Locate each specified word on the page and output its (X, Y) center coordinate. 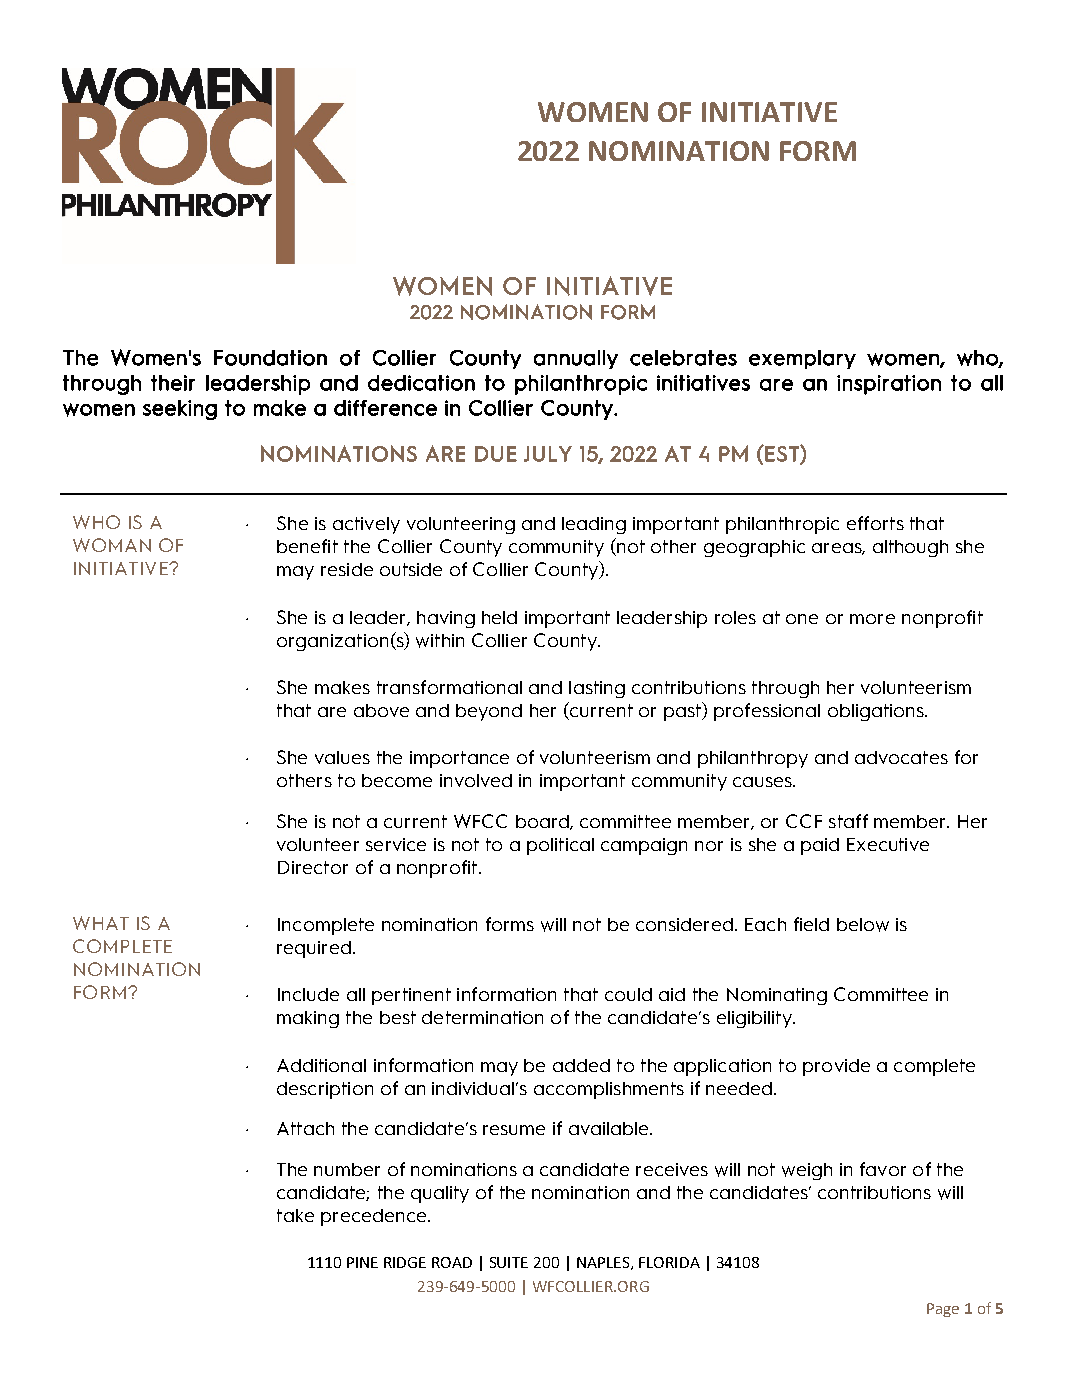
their (173, 383)
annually (576, 359)
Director (313, 867)
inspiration (889, 385)
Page (943, 1310)
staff (848, 821)
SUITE (509, 1262)
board (543, 822)
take (295, 1215)
